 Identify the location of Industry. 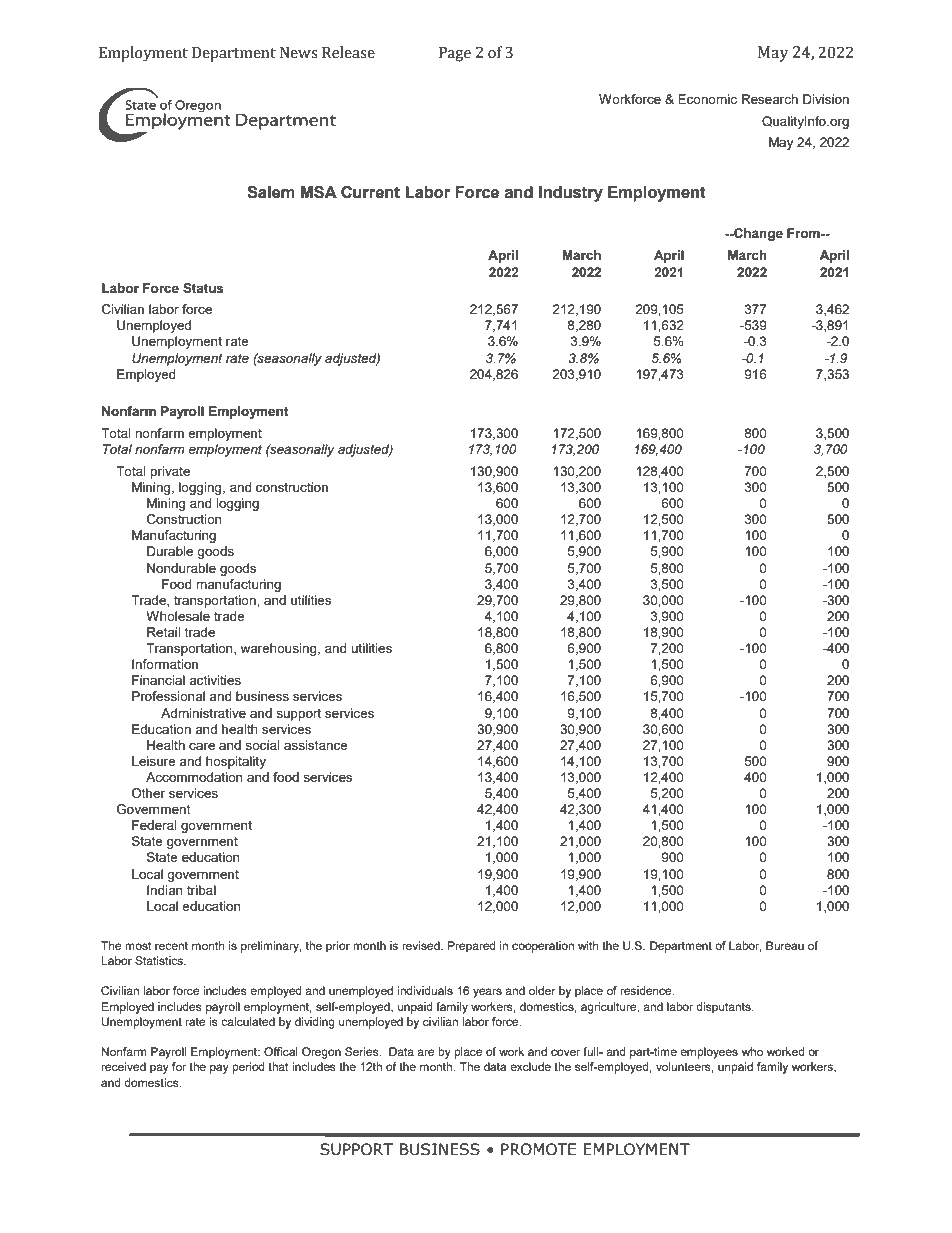
(571, 194).
